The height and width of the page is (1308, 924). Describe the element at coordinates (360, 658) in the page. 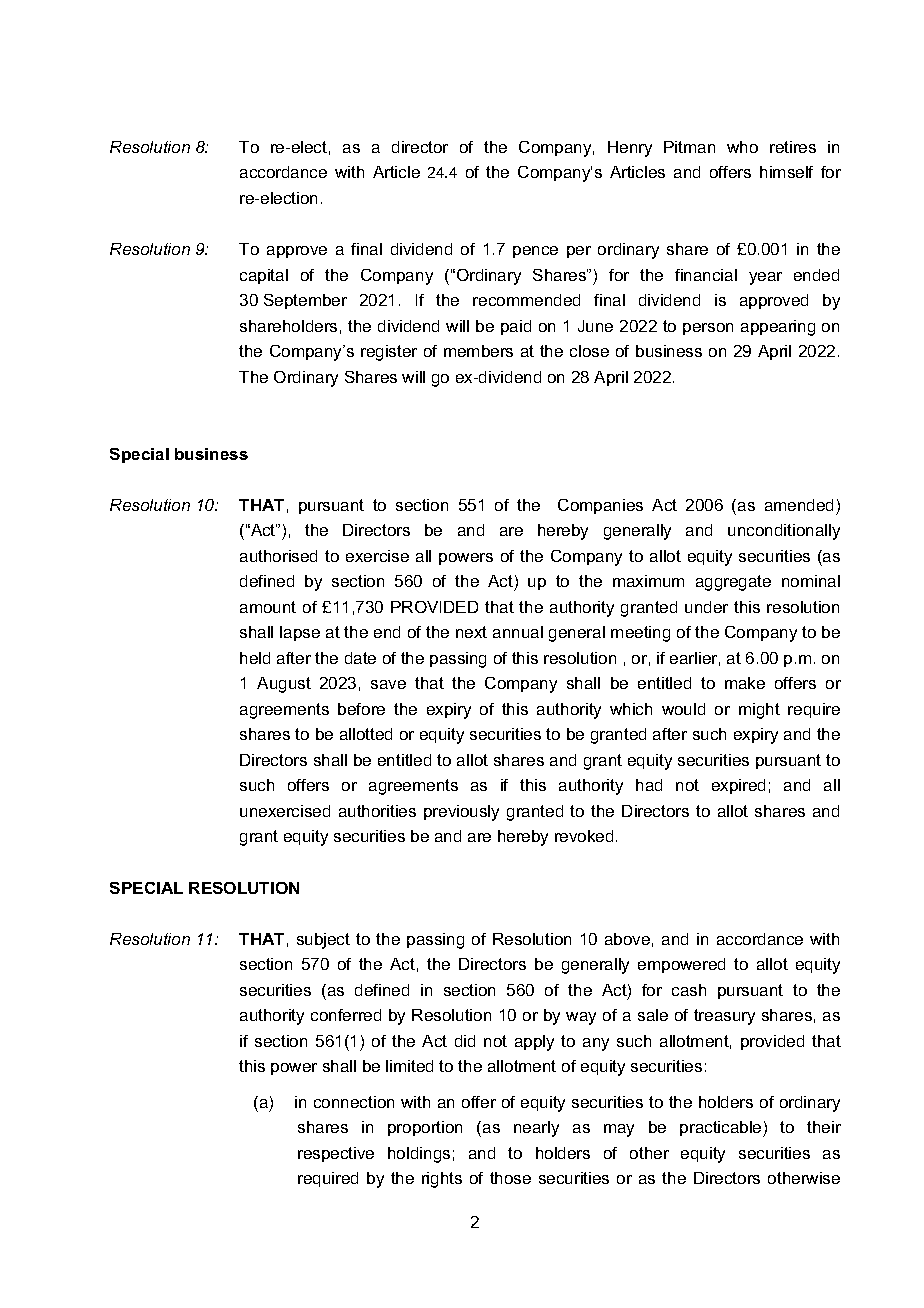

I see `date` at that location.
